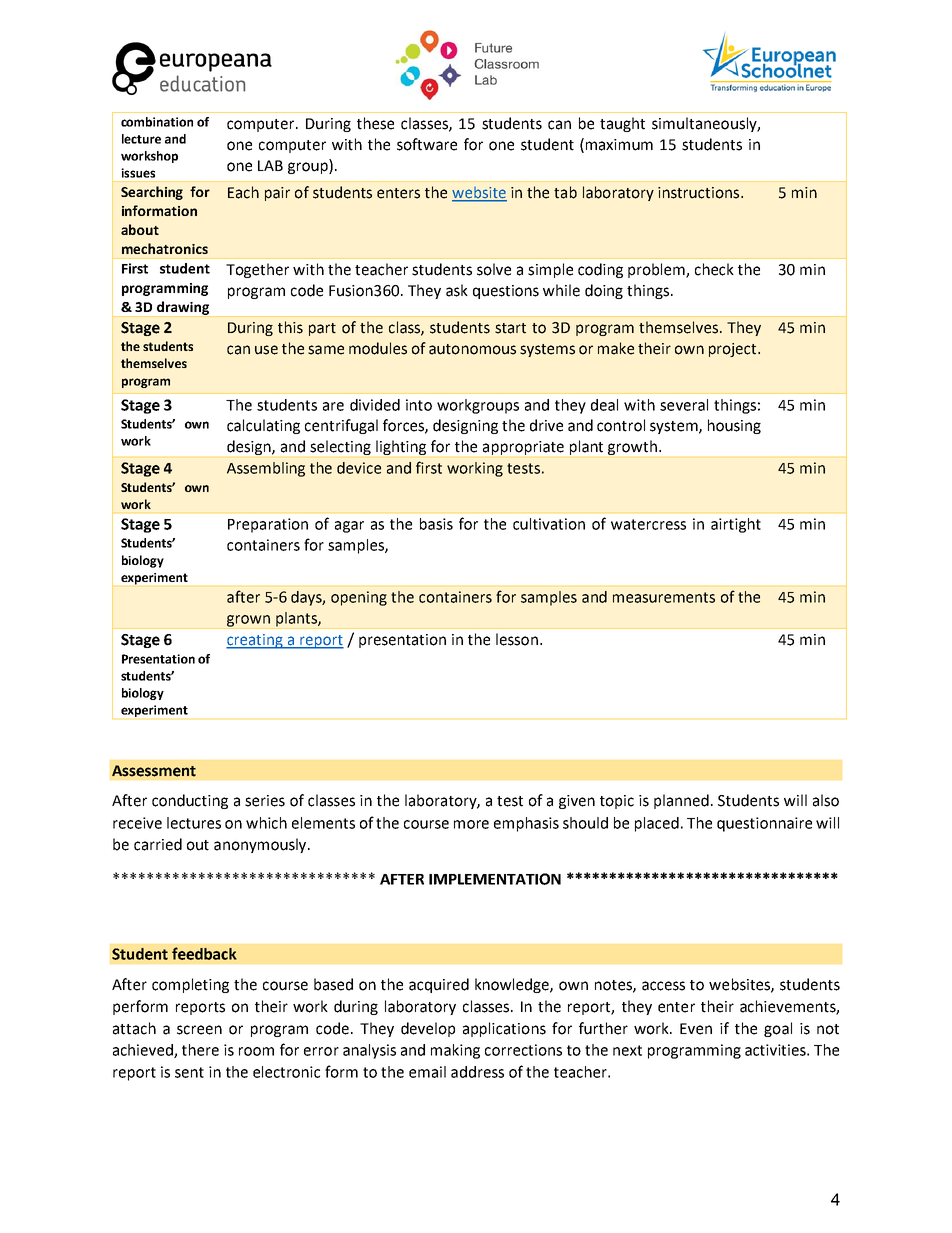 This screenshot has width=952, height=1233. I want to click on more, so click(471, 824).
